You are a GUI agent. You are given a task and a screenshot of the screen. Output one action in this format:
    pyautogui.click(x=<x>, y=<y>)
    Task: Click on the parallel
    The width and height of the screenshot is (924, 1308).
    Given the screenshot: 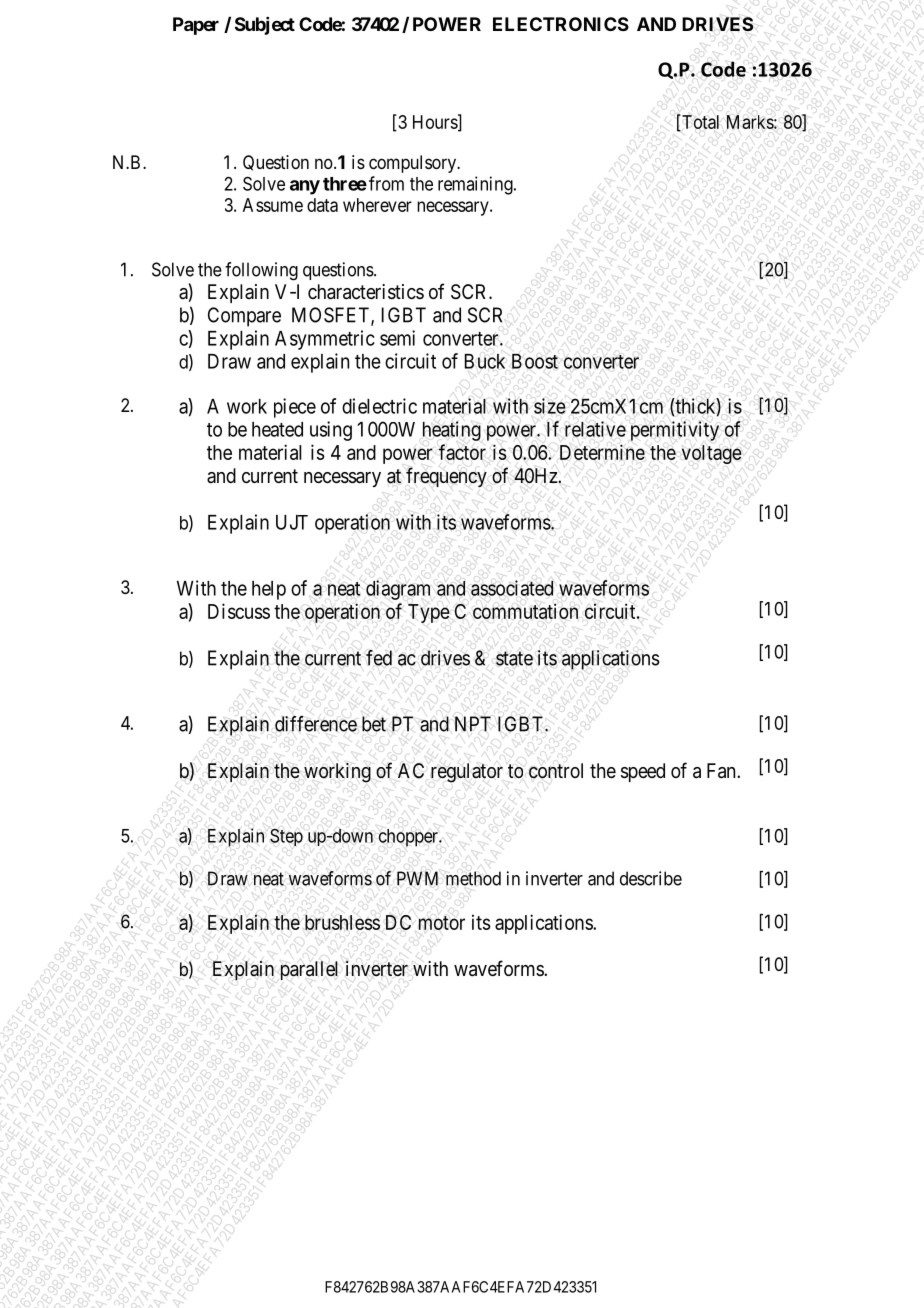 What is the action you would take?
    pyautogui.click(x=309, y=970)
